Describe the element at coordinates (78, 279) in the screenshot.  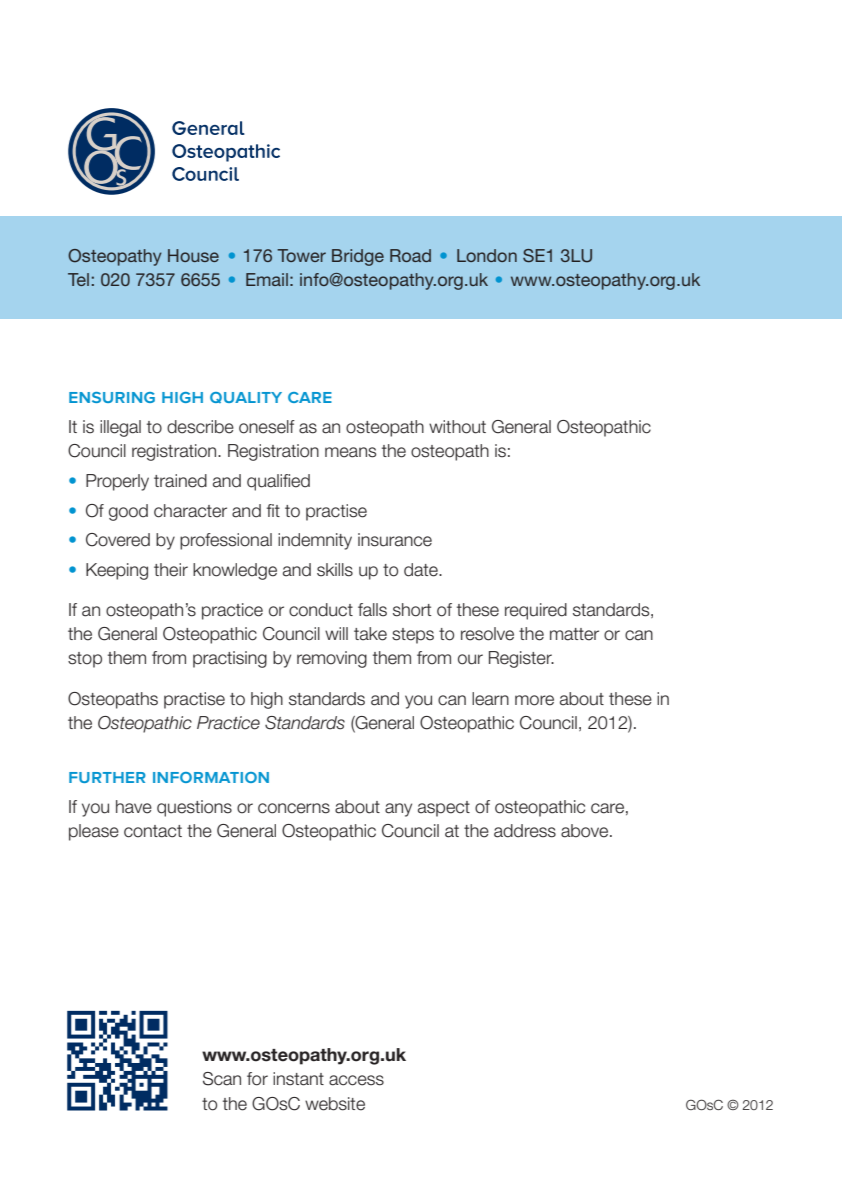
I see `Tel` at that location.
